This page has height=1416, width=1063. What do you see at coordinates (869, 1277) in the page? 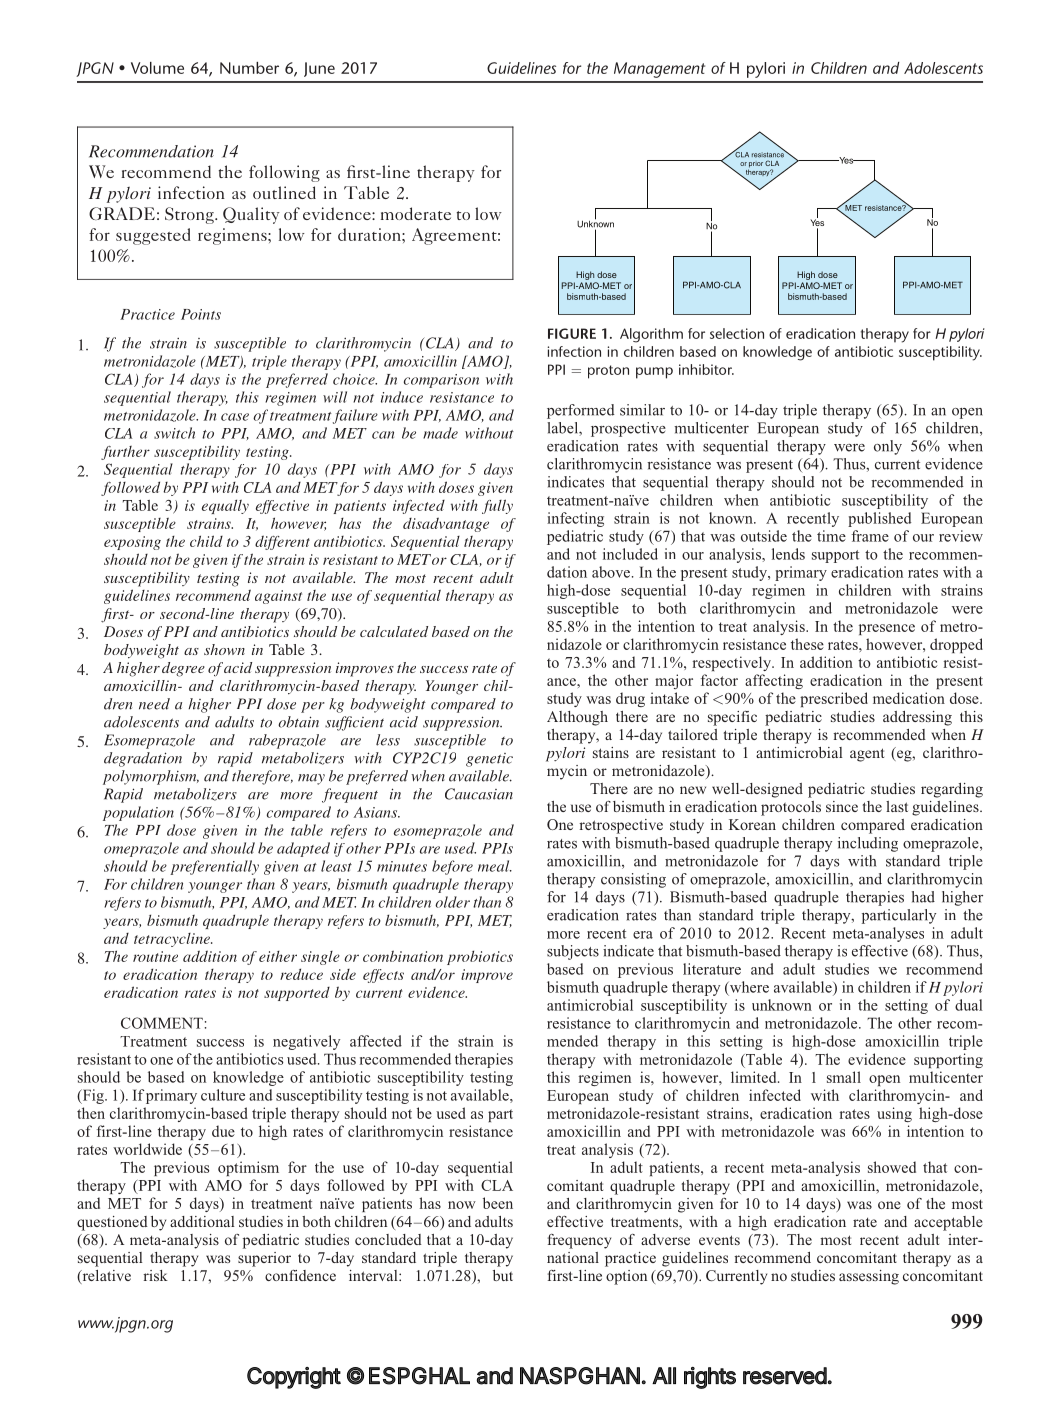
I see `assessing` at bounding box center [869, 1277].
